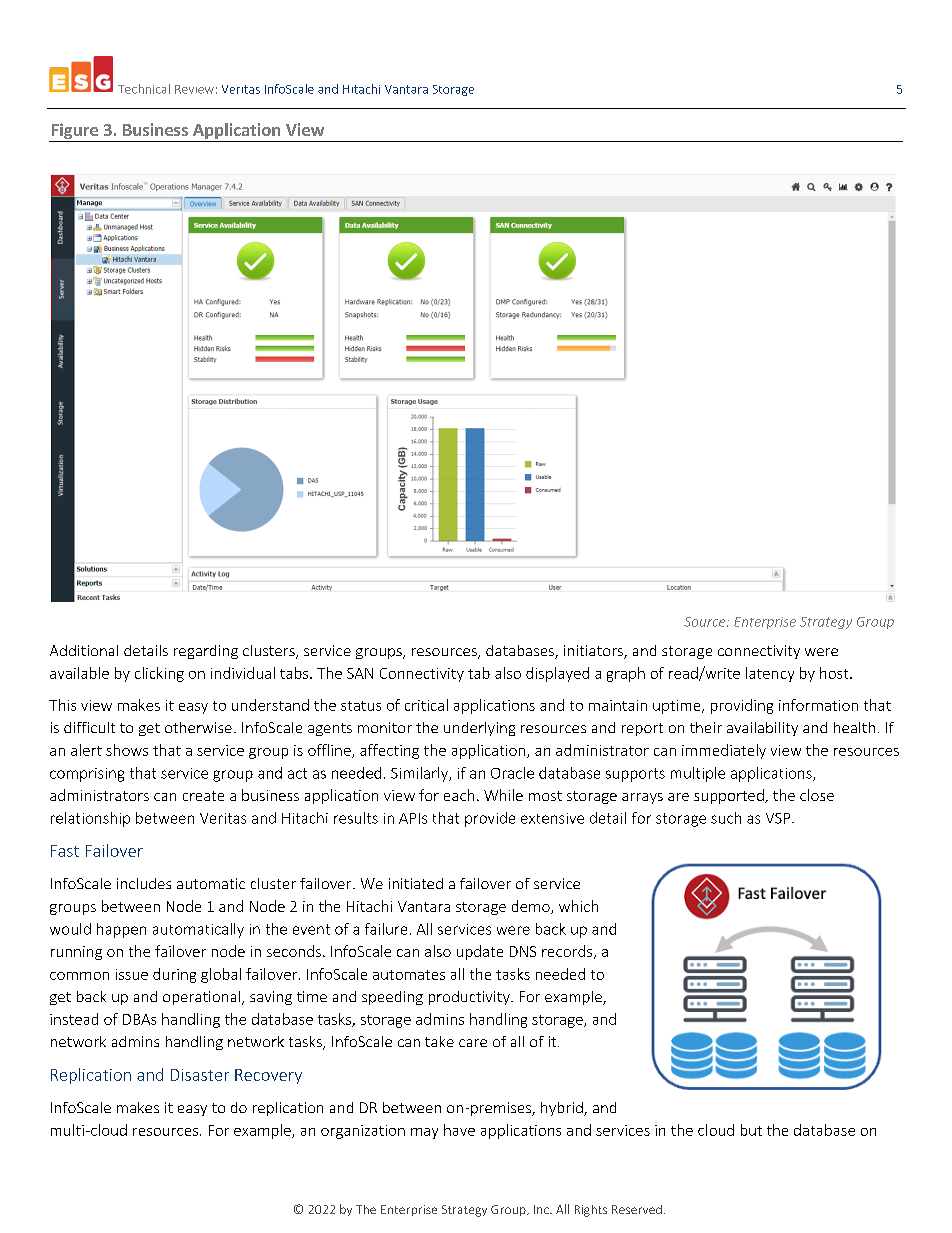 The height and width of the screenshot is (1233, 952). Describe the element at coordinates (594, 652) in the screenshot. I see `initiators` at that location.
